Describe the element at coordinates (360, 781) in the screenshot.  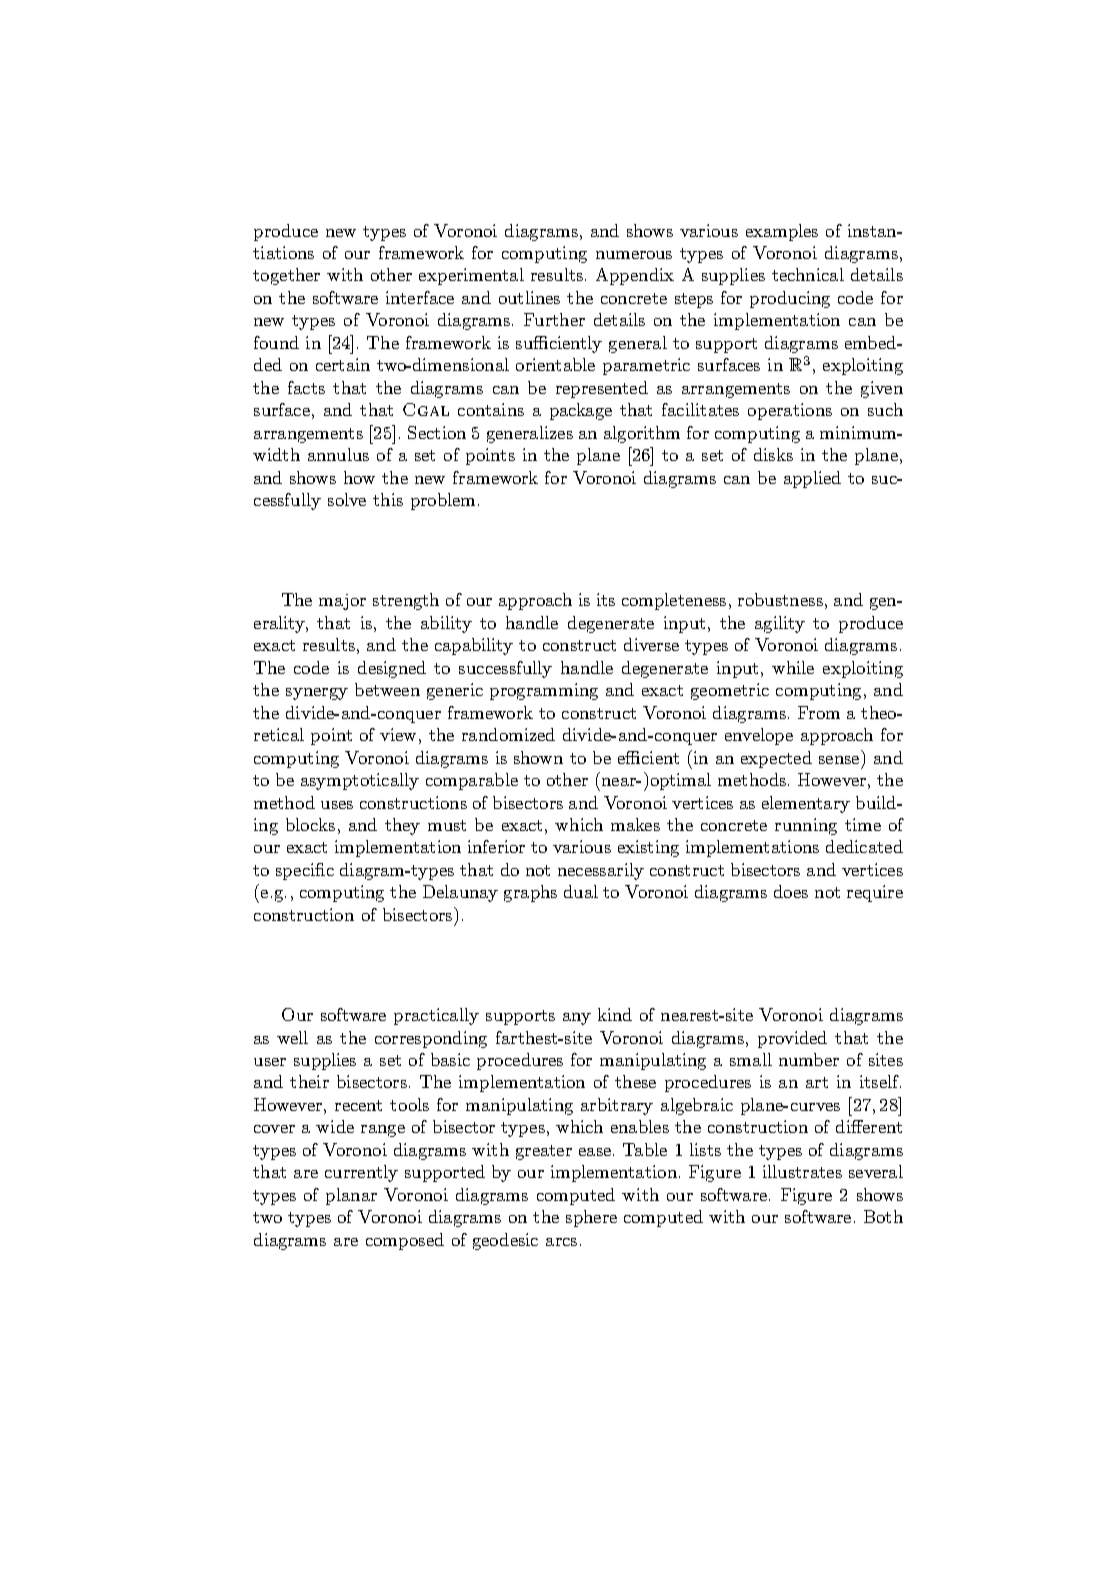
I see `asymptotically` at that location.
